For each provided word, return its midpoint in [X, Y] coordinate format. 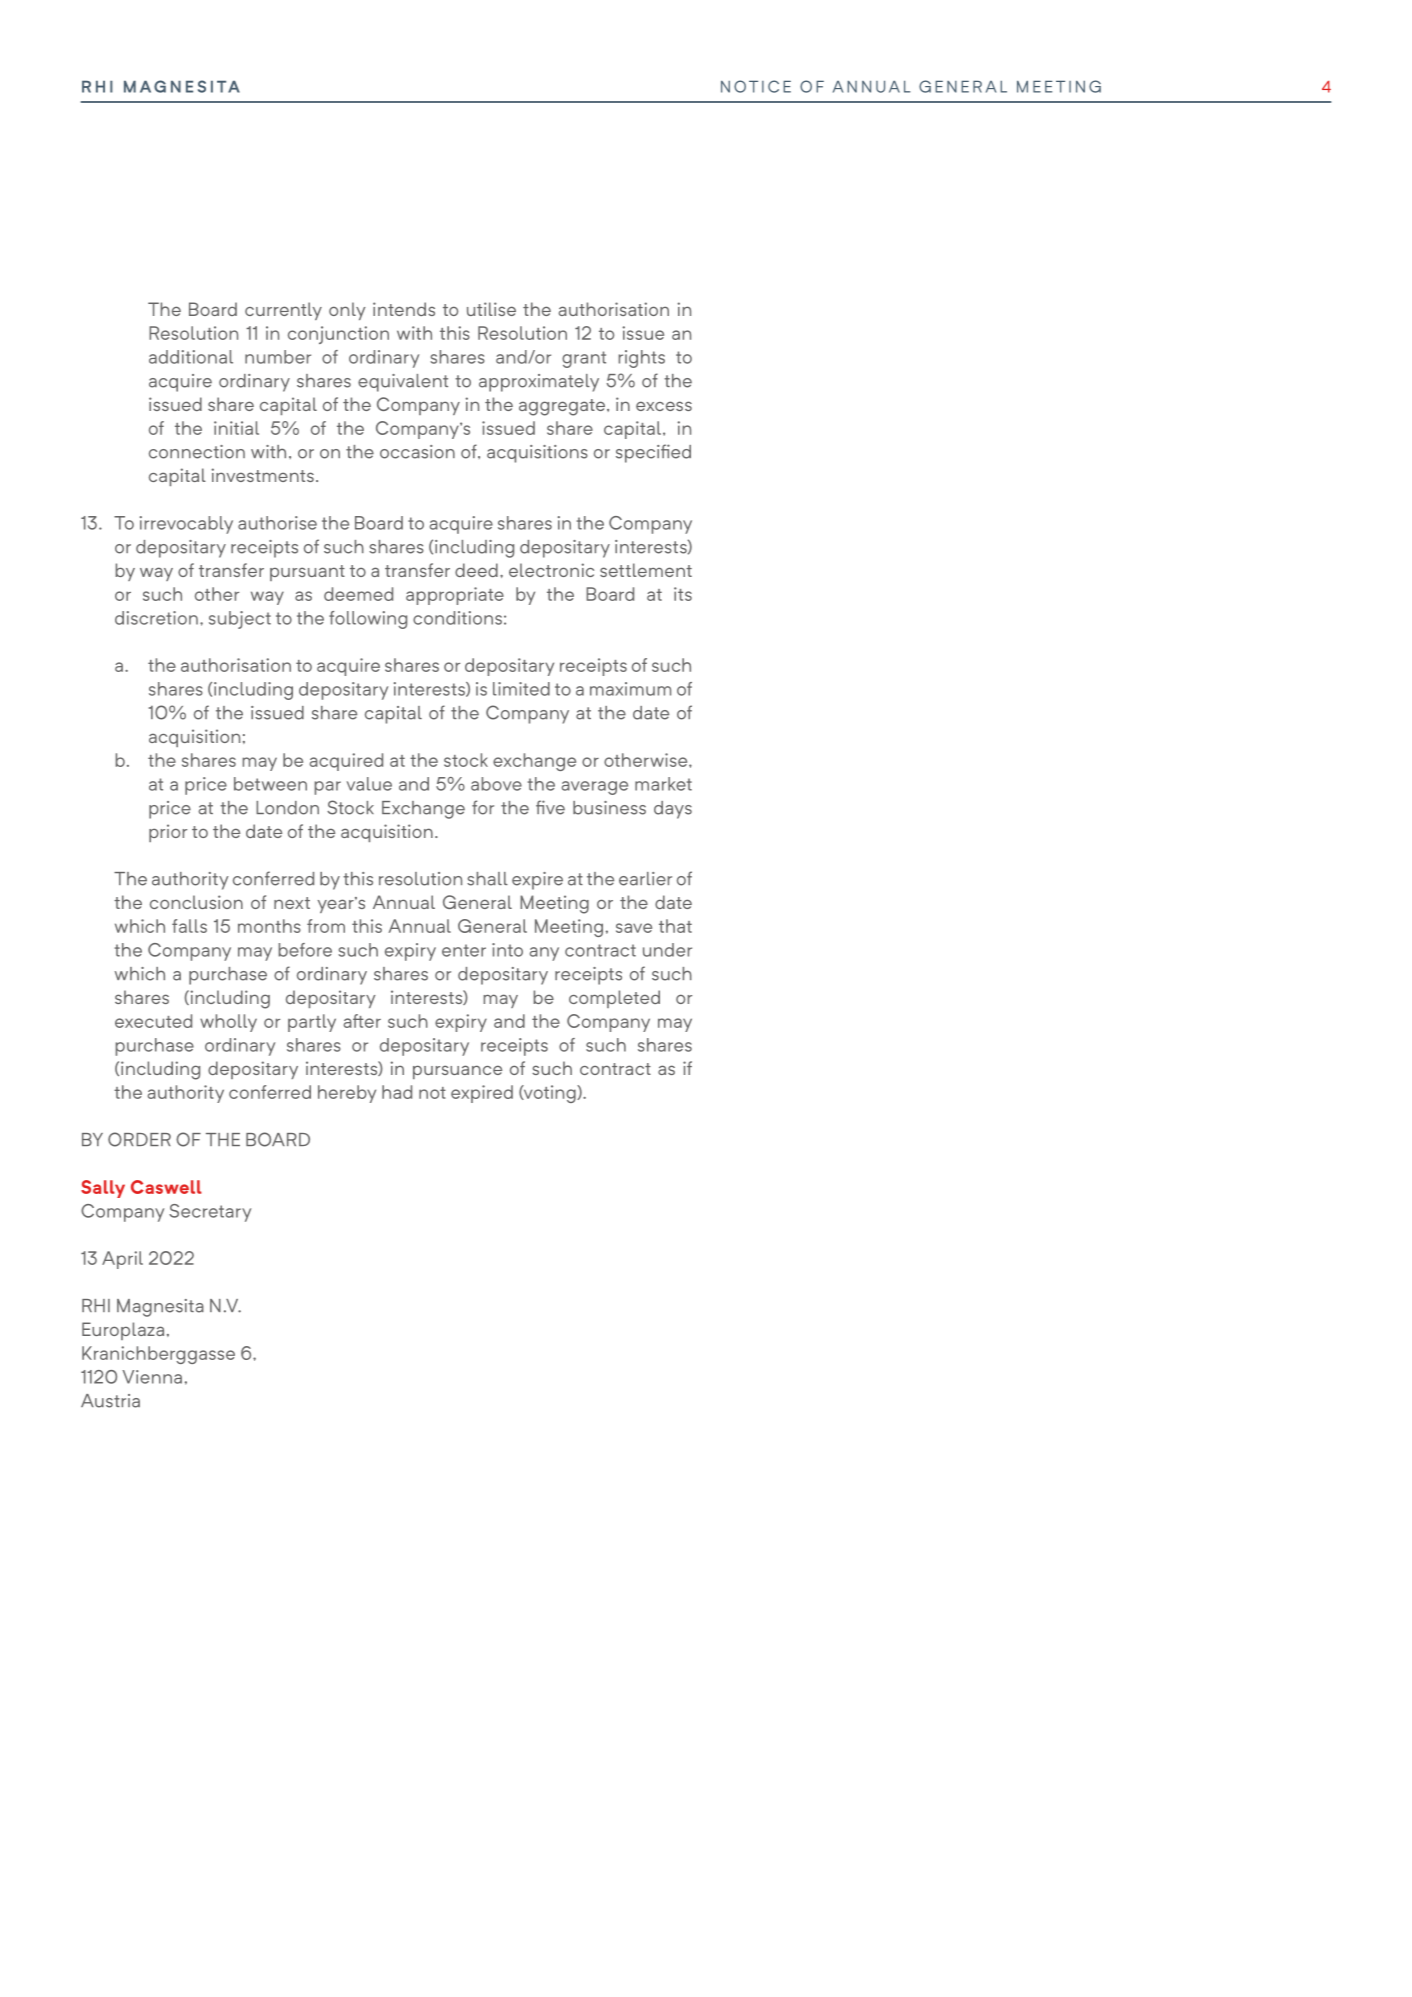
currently [283, 311]
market [663, 784]
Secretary [210, 1213]
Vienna [152, 1377]
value [369, 784]
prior [168, 833]
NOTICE [756, 86]
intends [404, 309]
